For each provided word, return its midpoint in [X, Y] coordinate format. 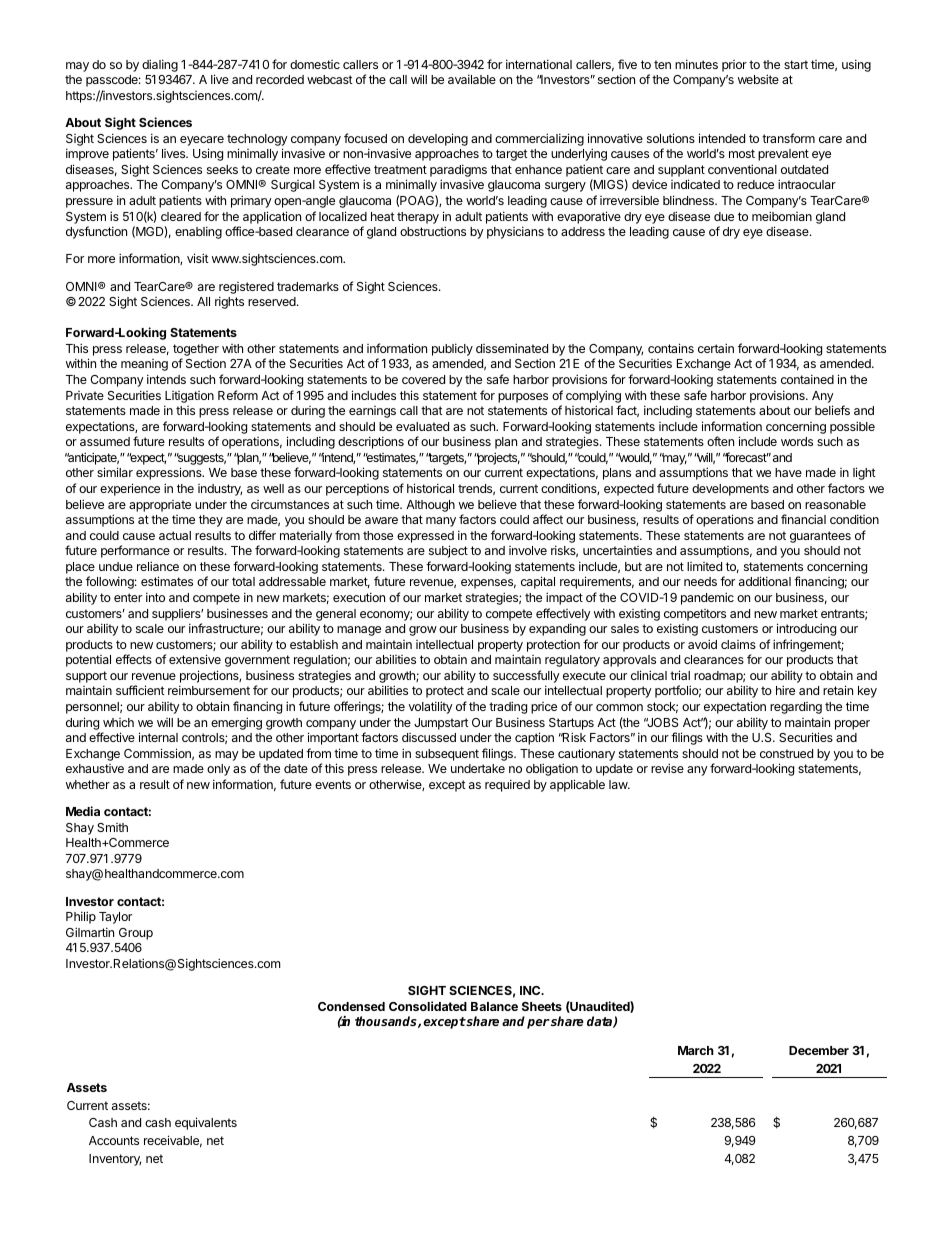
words [797, 441]
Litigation [189, 397]
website [758, 79]
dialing [160, 65]
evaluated [422, 426]
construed [786, 753]
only [218, 770]
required [507, 785]
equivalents [206, 1123]
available [472, 79]
